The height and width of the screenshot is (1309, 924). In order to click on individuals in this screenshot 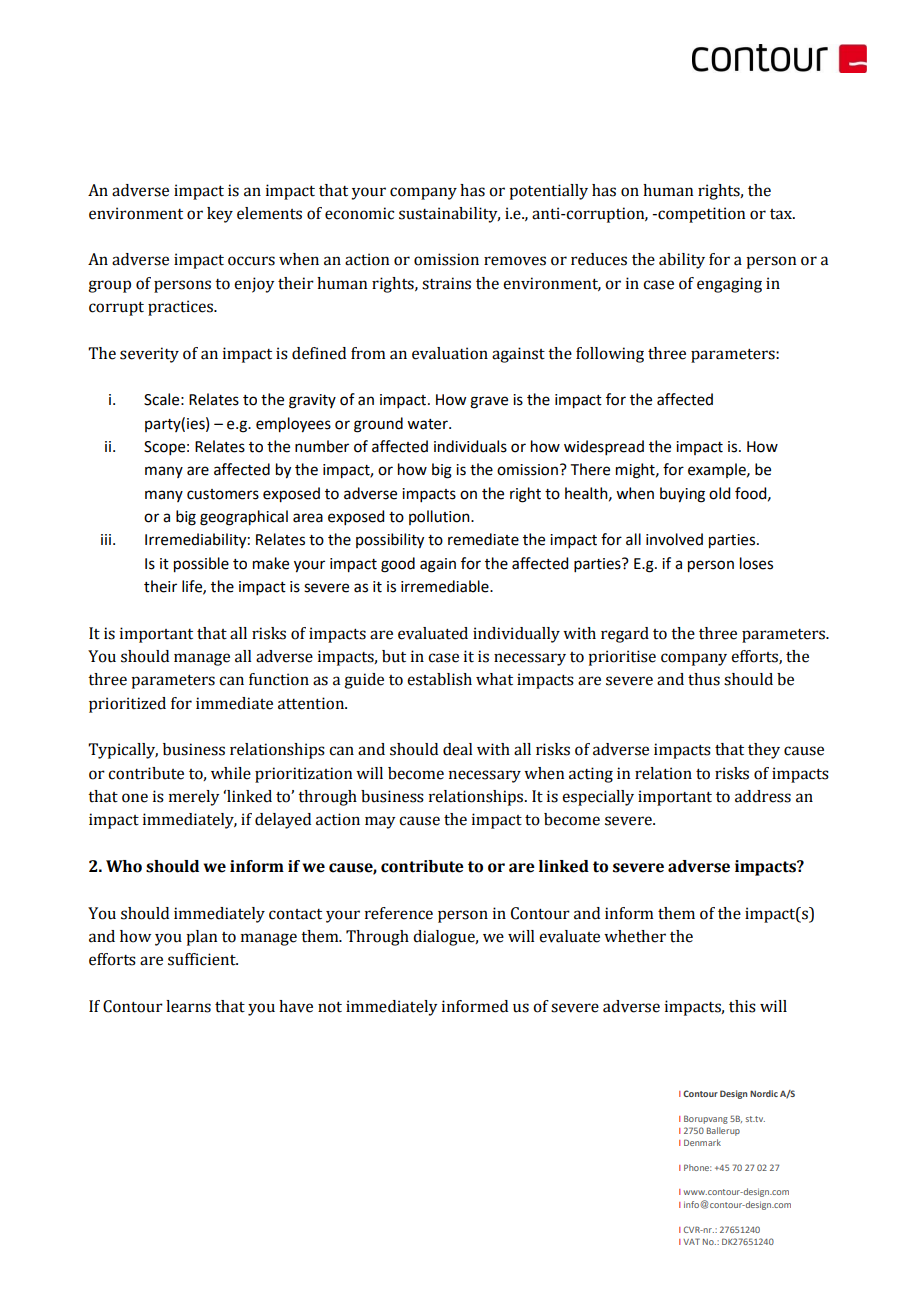, I will do `click(470, 446)`.
